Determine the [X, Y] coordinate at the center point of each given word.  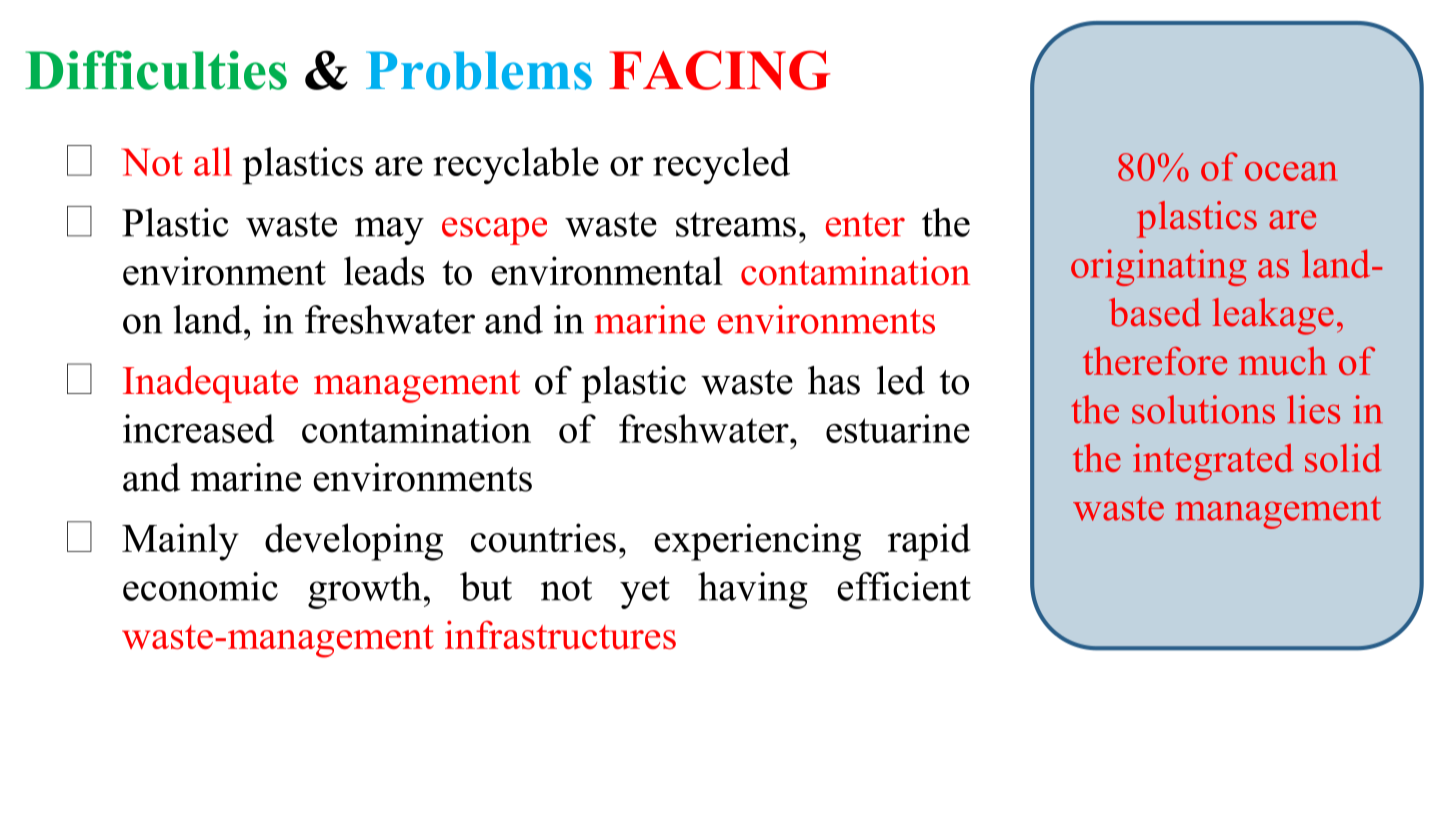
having [753, 590]
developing [354, 542]
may [389, 231]
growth [365, 590]
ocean [1291, 171]
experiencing [757, 542]
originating [1159, 267]
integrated [1213, 462]
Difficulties [156, 70]
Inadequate [210, 384]
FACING [720, 70]
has [834, 380]
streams [736, 224]
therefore [1155, 361]
